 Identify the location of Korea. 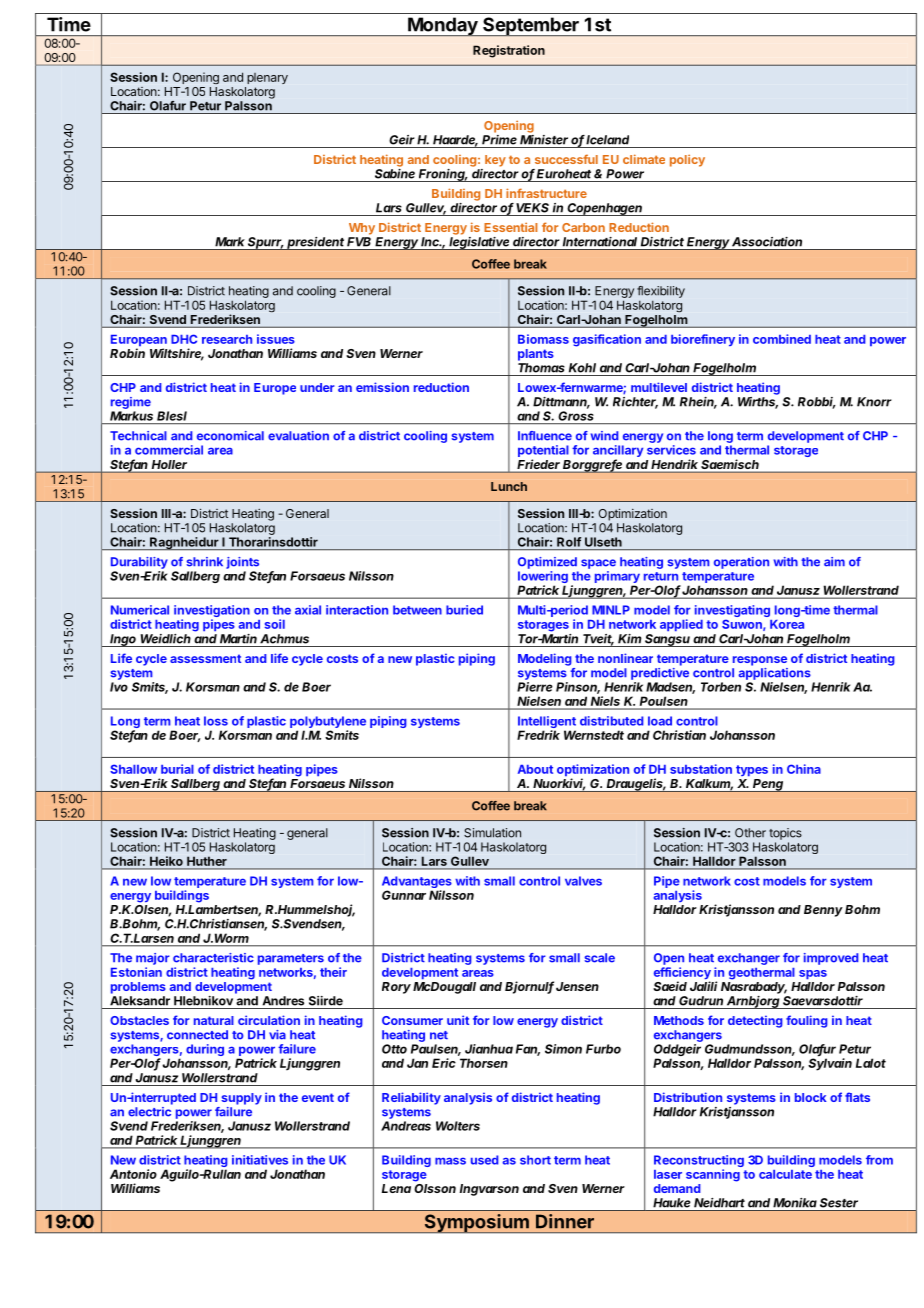
(787, 624).
